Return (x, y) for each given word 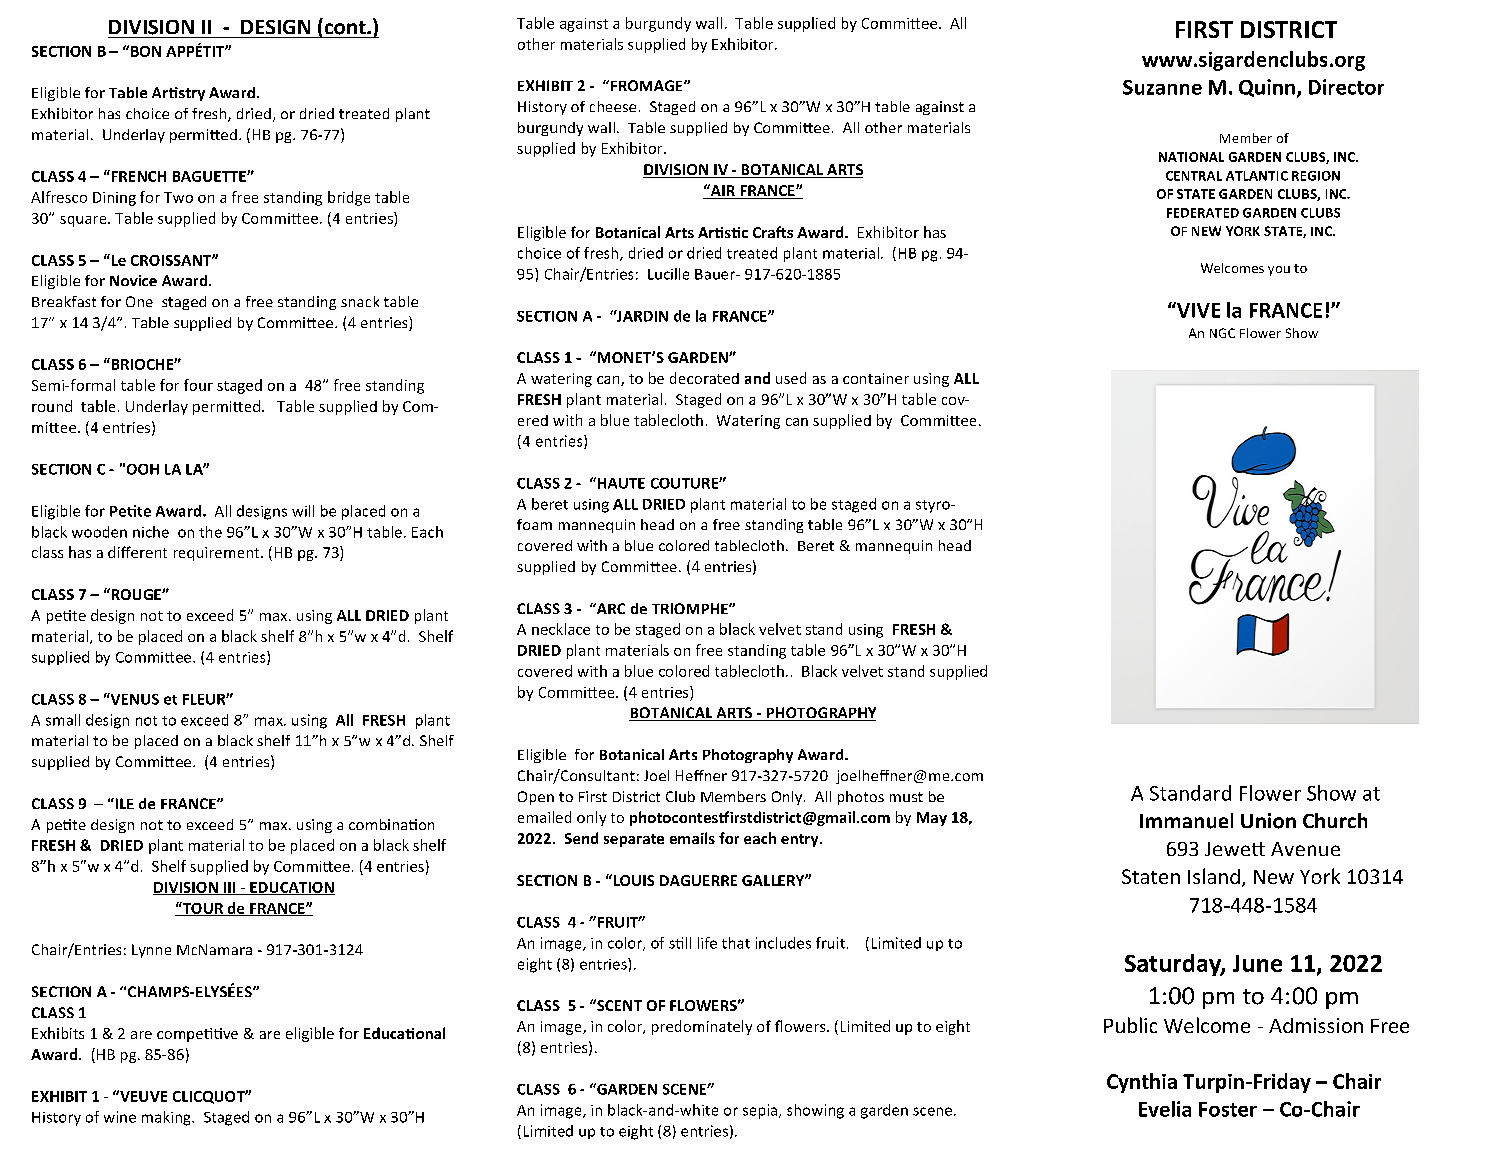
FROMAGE (648, 85)
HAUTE (620, 483)
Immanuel (1186, 821)
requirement (218, 554)
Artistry (178, 94)
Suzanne (1162, 87)
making (167, 1118)
